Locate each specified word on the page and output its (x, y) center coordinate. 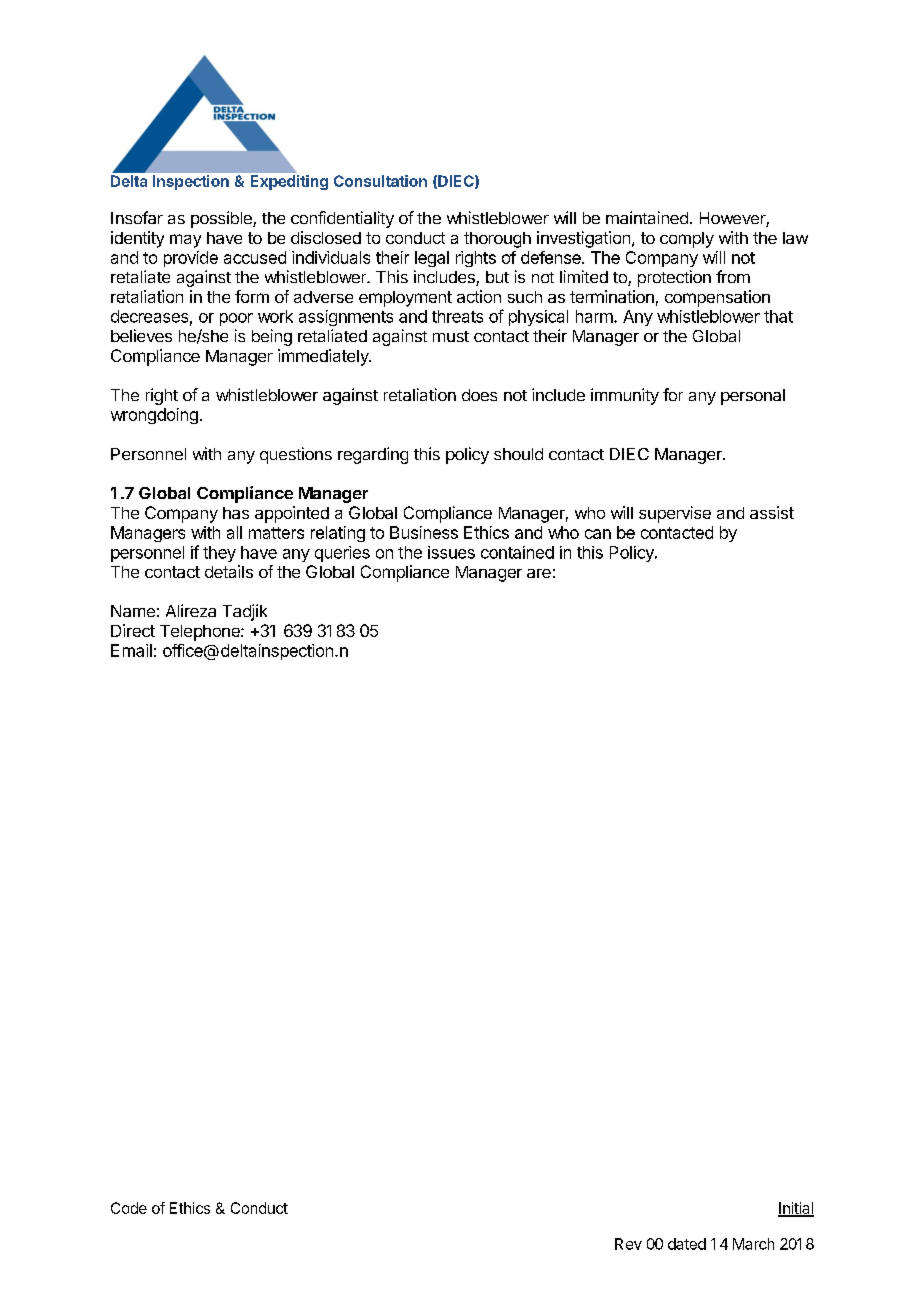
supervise (675, 514)
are (539, 573)
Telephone (201, 633)
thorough (497, 240)
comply (687, 240)
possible (222, 219)
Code (129, 1208)
